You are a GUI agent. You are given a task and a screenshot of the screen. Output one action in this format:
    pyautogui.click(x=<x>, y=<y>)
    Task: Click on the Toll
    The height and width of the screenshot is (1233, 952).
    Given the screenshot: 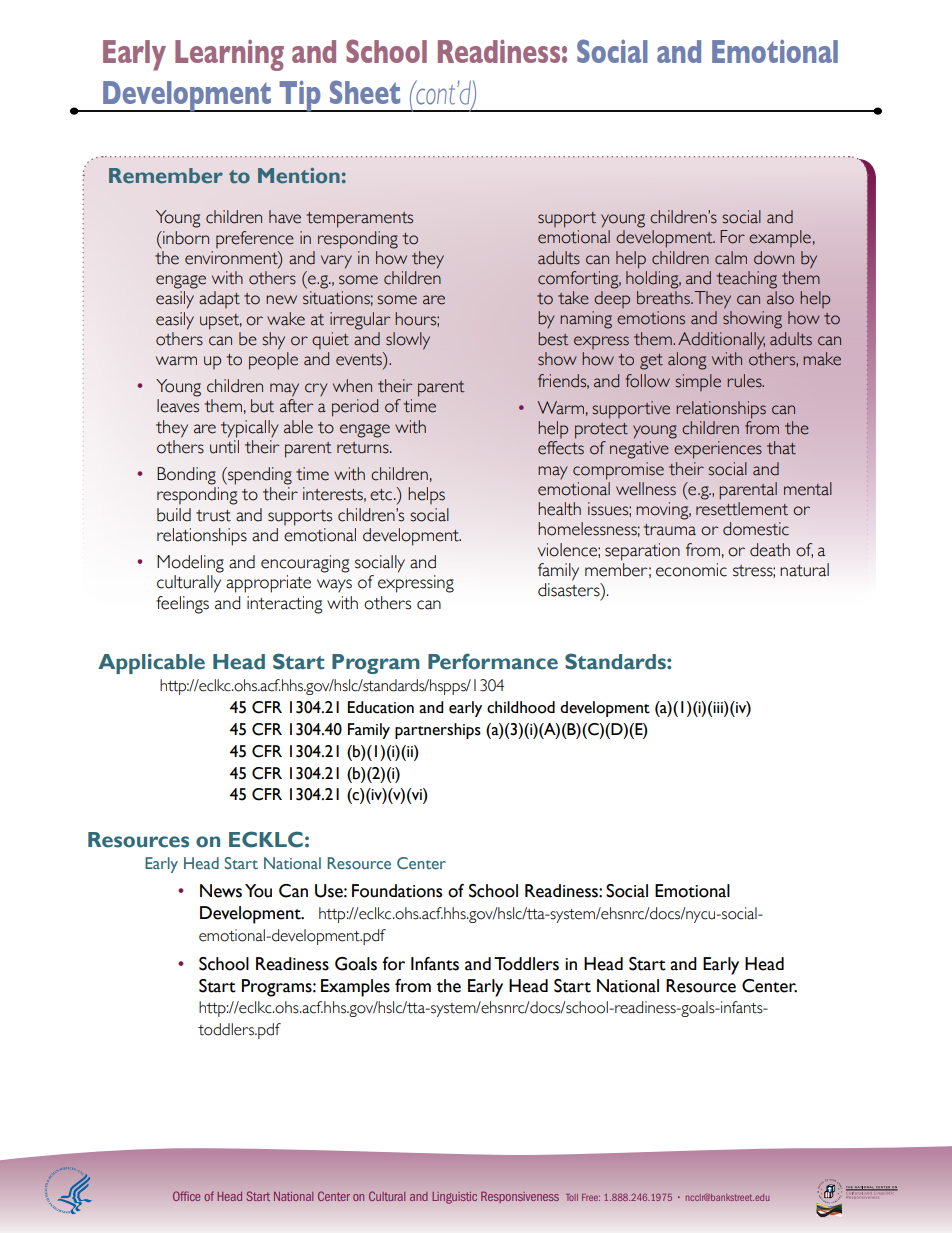 What is the action you would take?
    pyautogui.click(x=572, y=1197)
